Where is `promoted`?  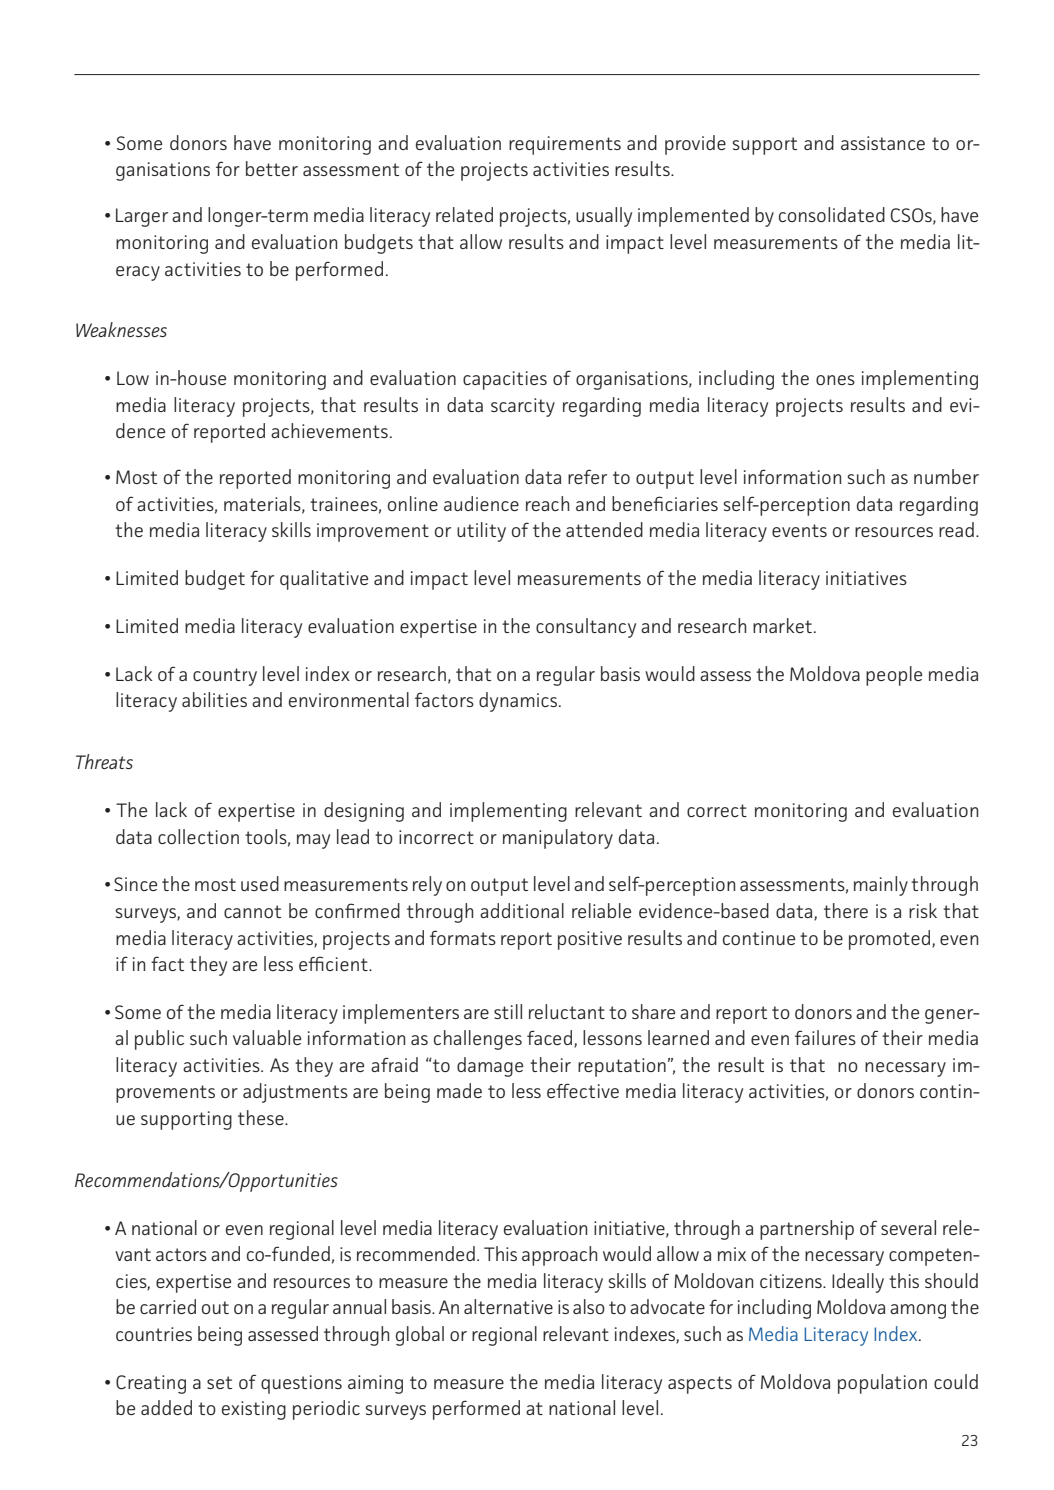
promoted is located at coordinates (889, 940).
